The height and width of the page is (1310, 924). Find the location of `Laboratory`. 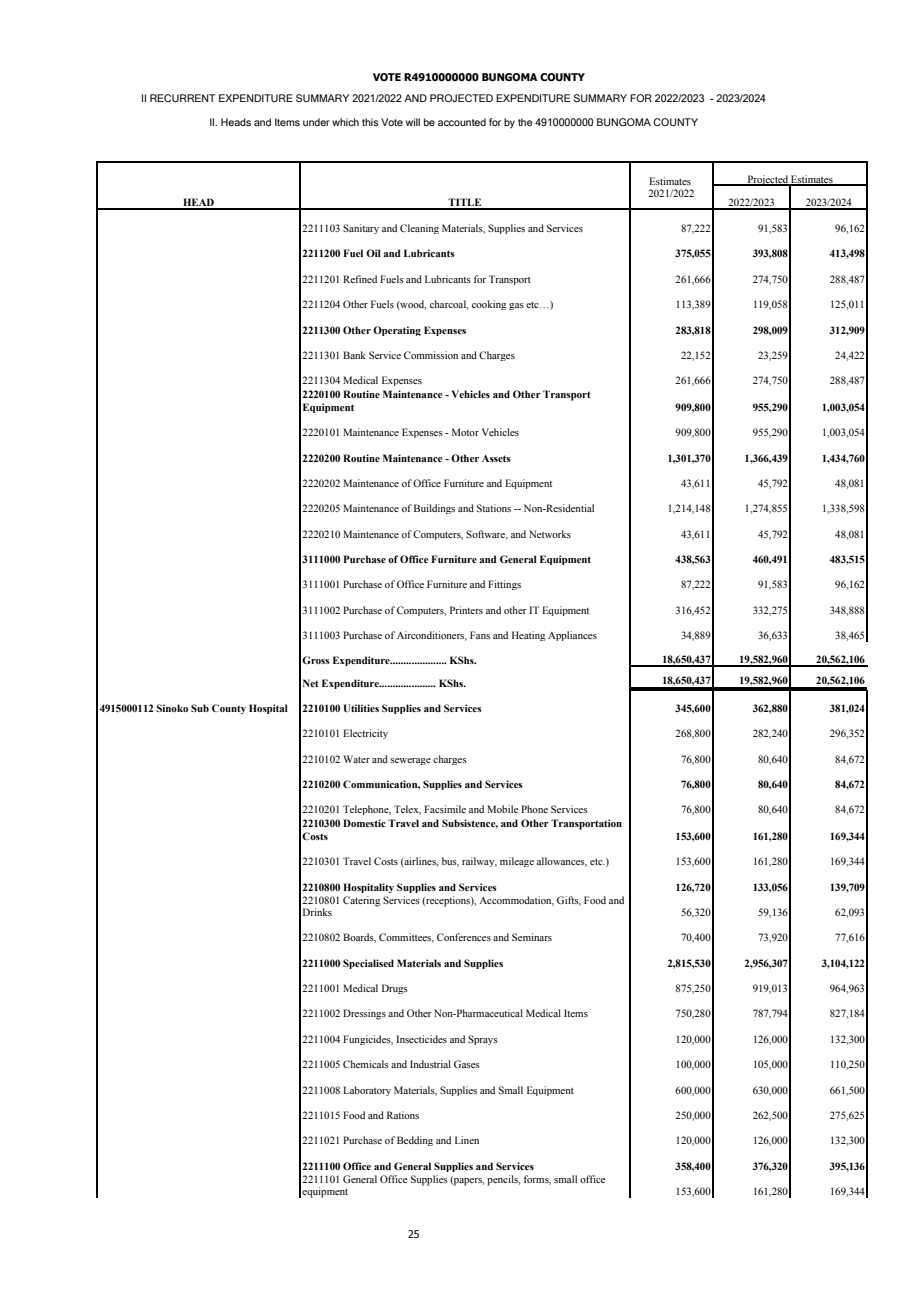

Laboratory is located at coordinates (367, 1091).
